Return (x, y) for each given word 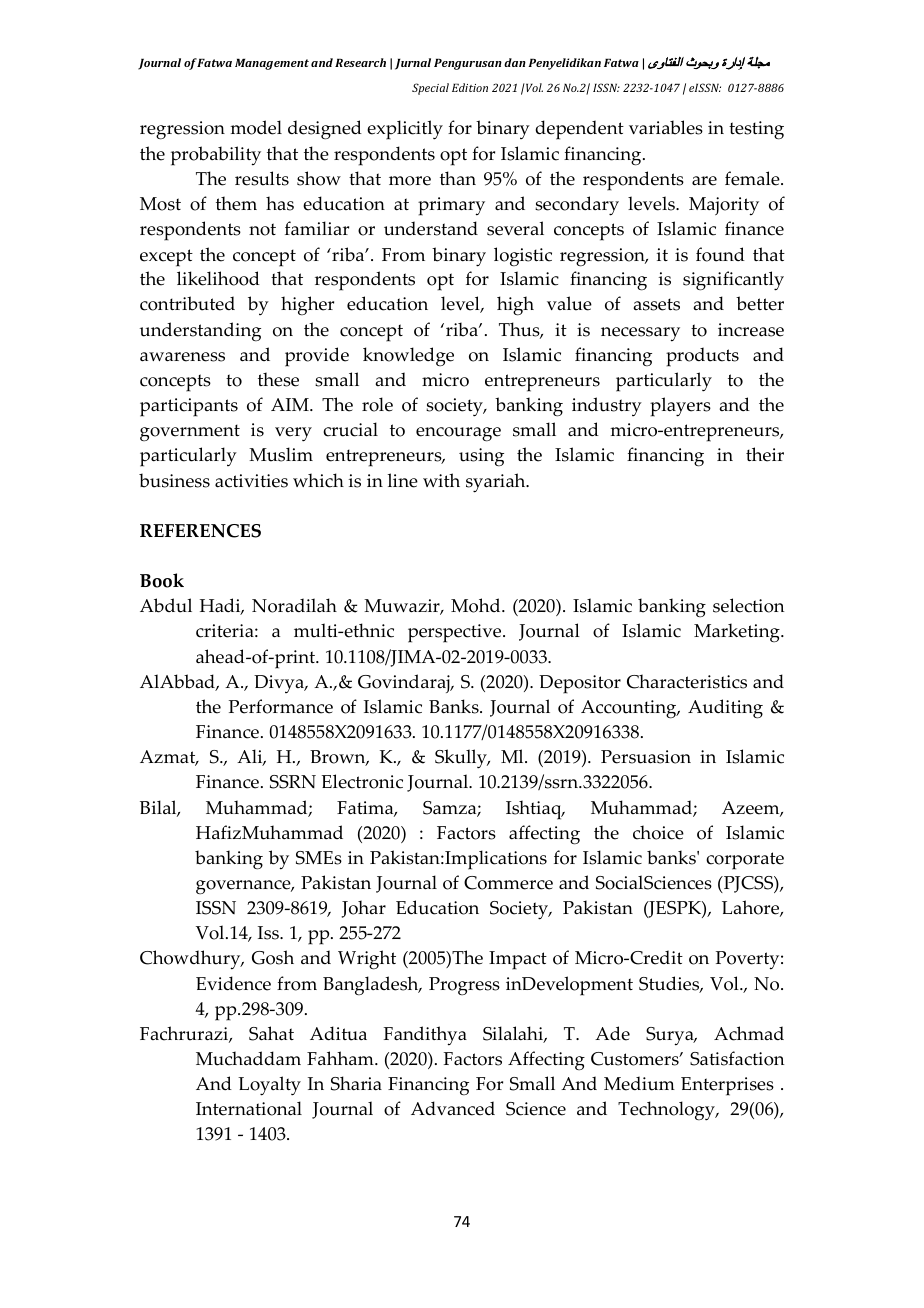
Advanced (453, 1108)
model (256, 127)
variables (666, 127)
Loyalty (269, 1086)
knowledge (408, 356)
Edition (470, 87)
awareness (182, 357)
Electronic (362, 781)
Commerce (508, 883)
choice (658, 832)
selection (748, 605)
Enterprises (727, 1086)
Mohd (477, 605)
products (702, 357)
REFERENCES (200, 531)
